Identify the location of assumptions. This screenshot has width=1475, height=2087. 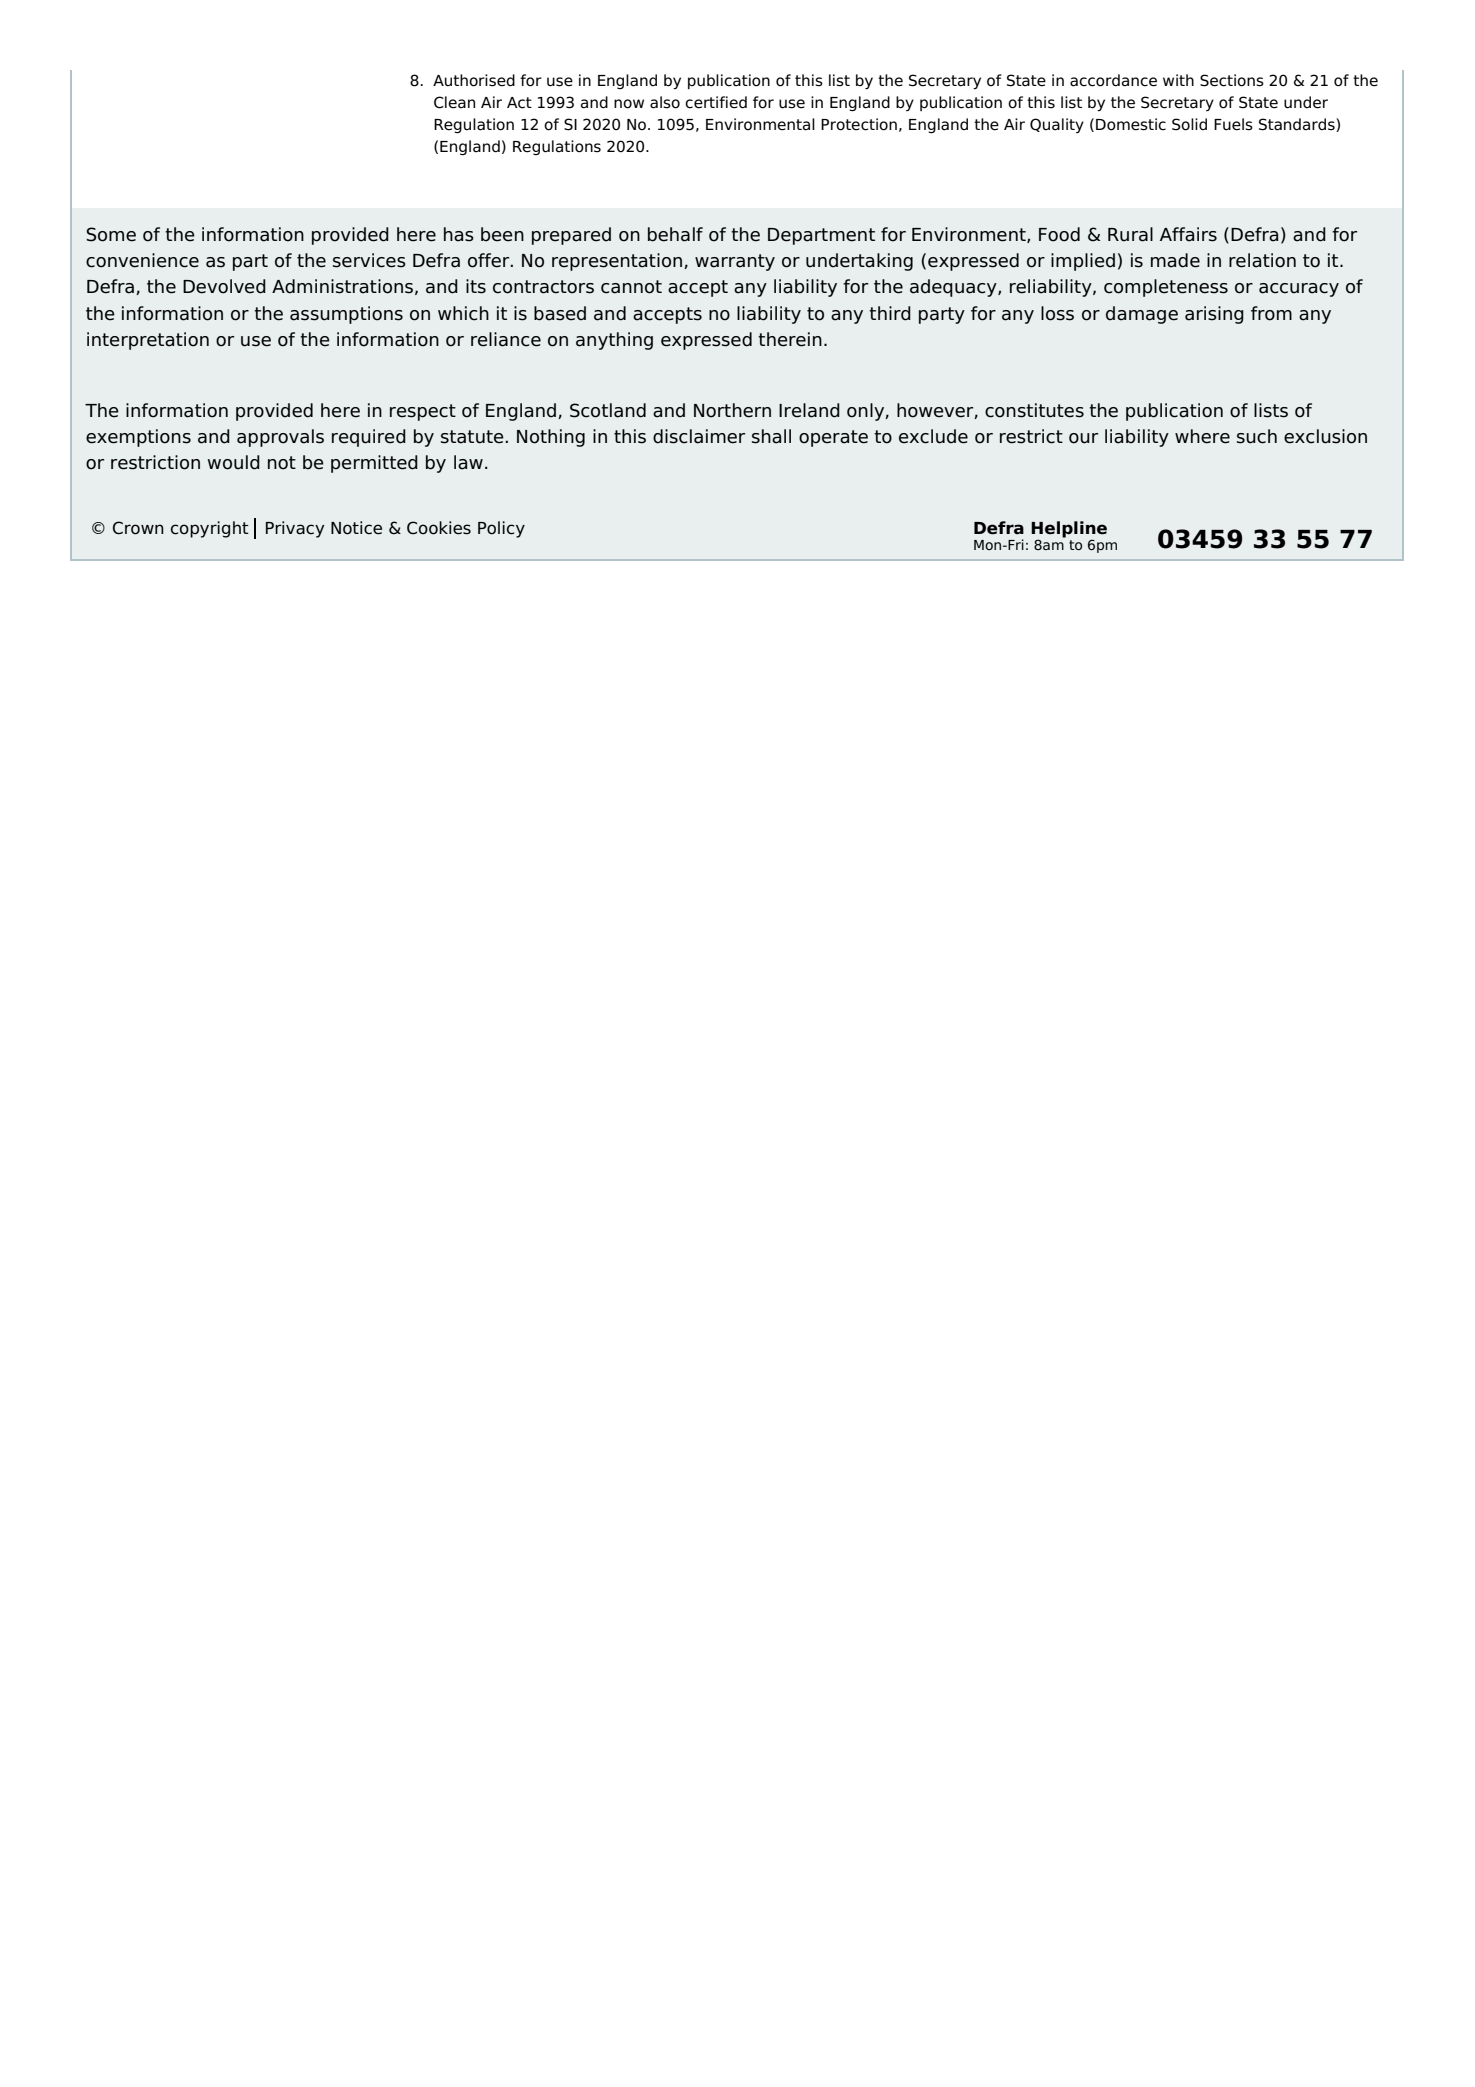
(346, 315).
